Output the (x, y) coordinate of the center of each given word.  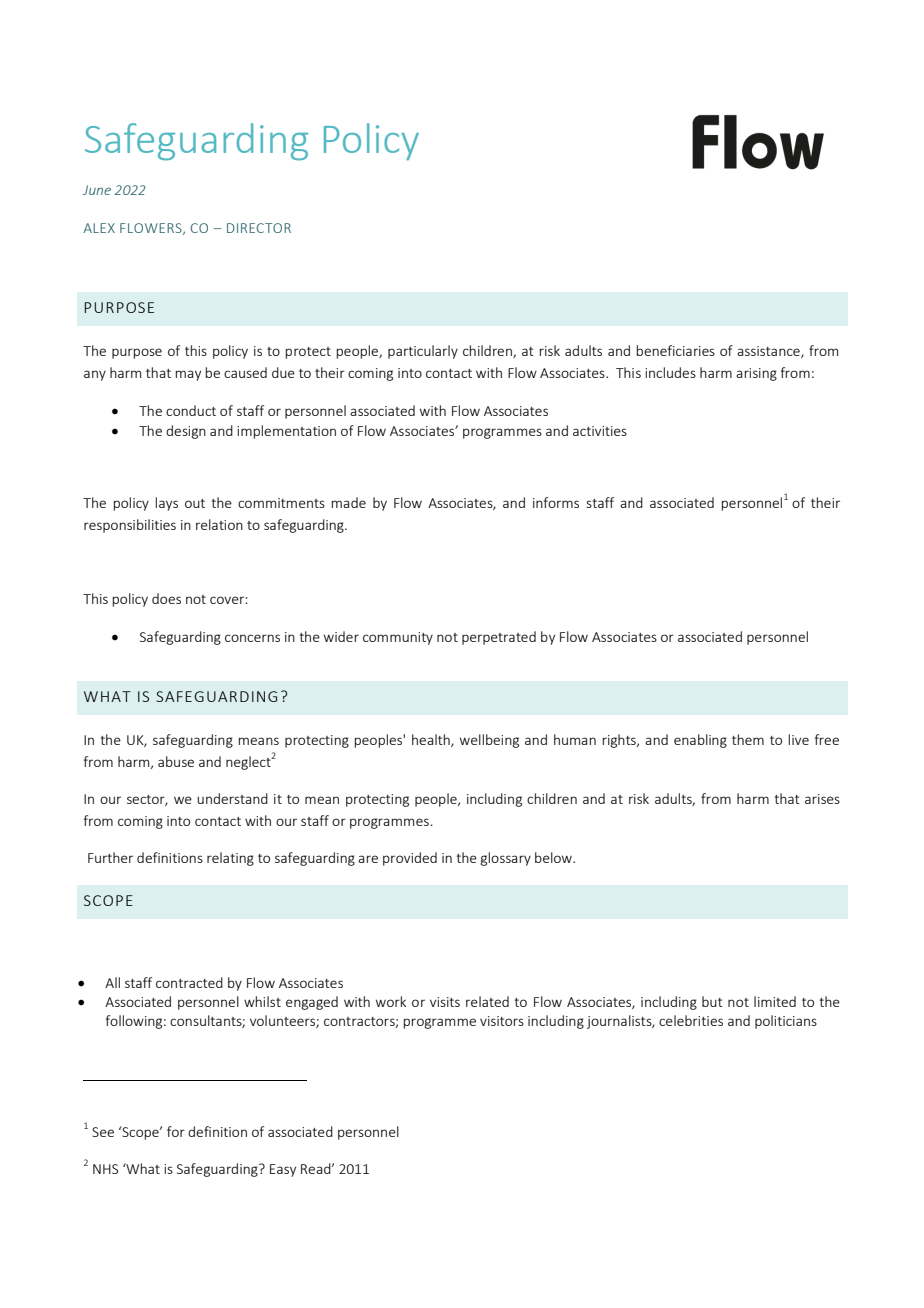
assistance (769, 352)
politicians (786, 1022)
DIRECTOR (259, 228)
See (103, 1132)
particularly (423, 352)
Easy (283, 1170)
